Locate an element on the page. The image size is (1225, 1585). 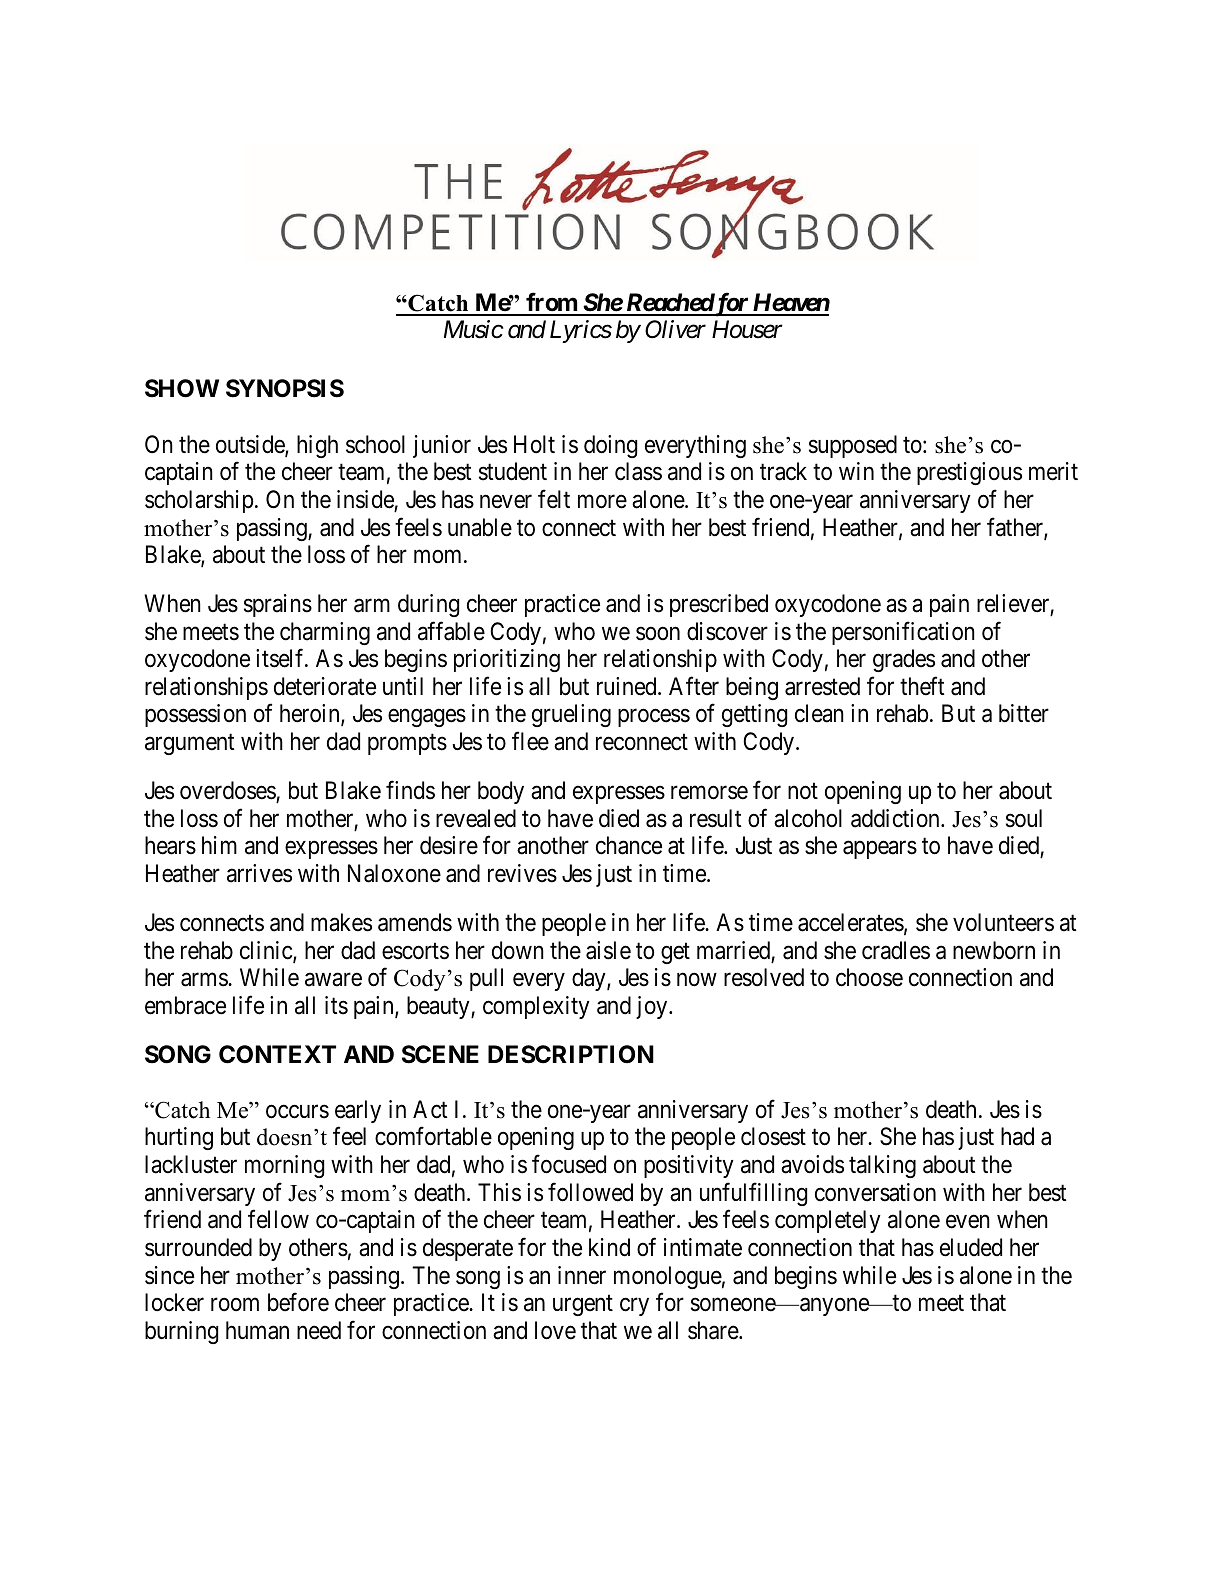
sprains is located at coordinates (278, 605).
